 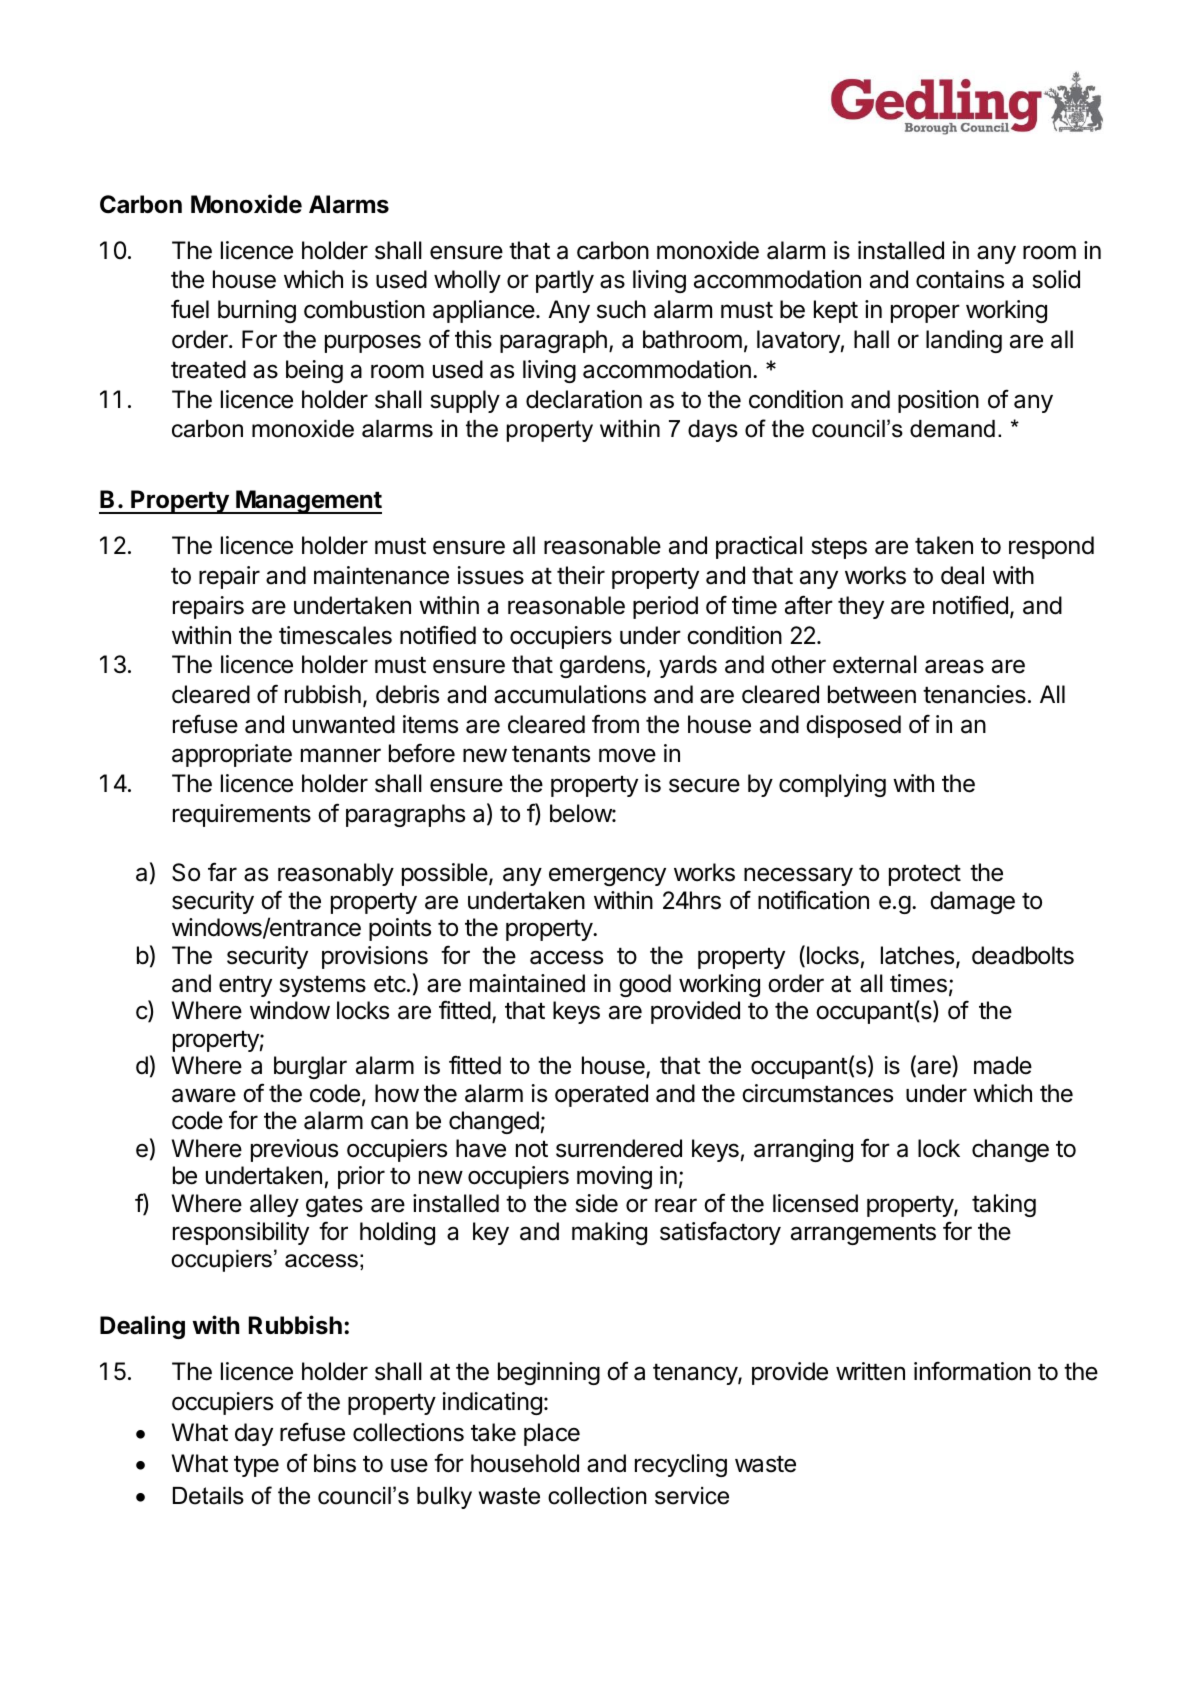 I want to click on made, so click(x=1003, y=1065).
